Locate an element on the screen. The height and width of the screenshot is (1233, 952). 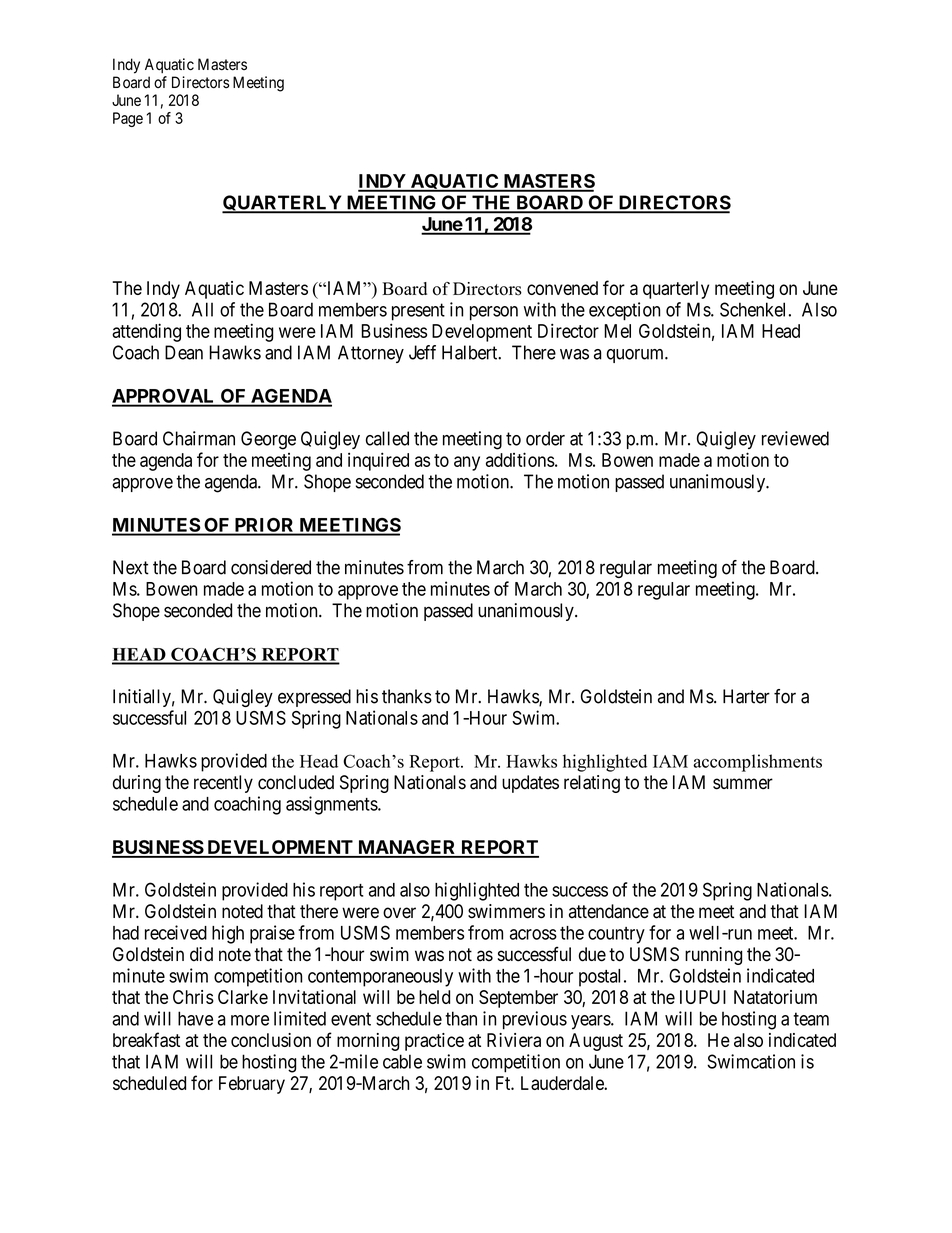
considered is located at coordinates (271, 567).
